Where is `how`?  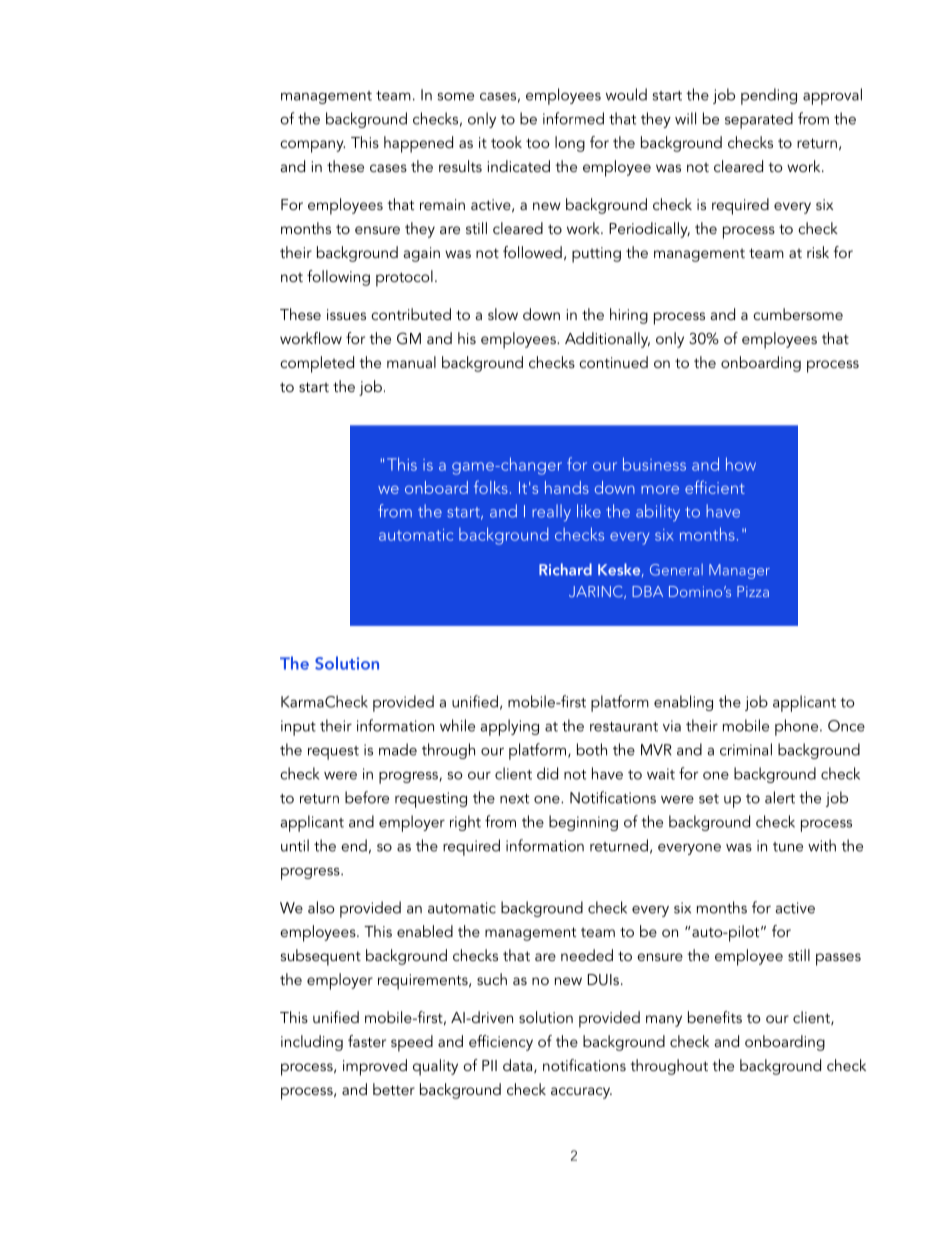
how is located at coordinates (741, 464).
